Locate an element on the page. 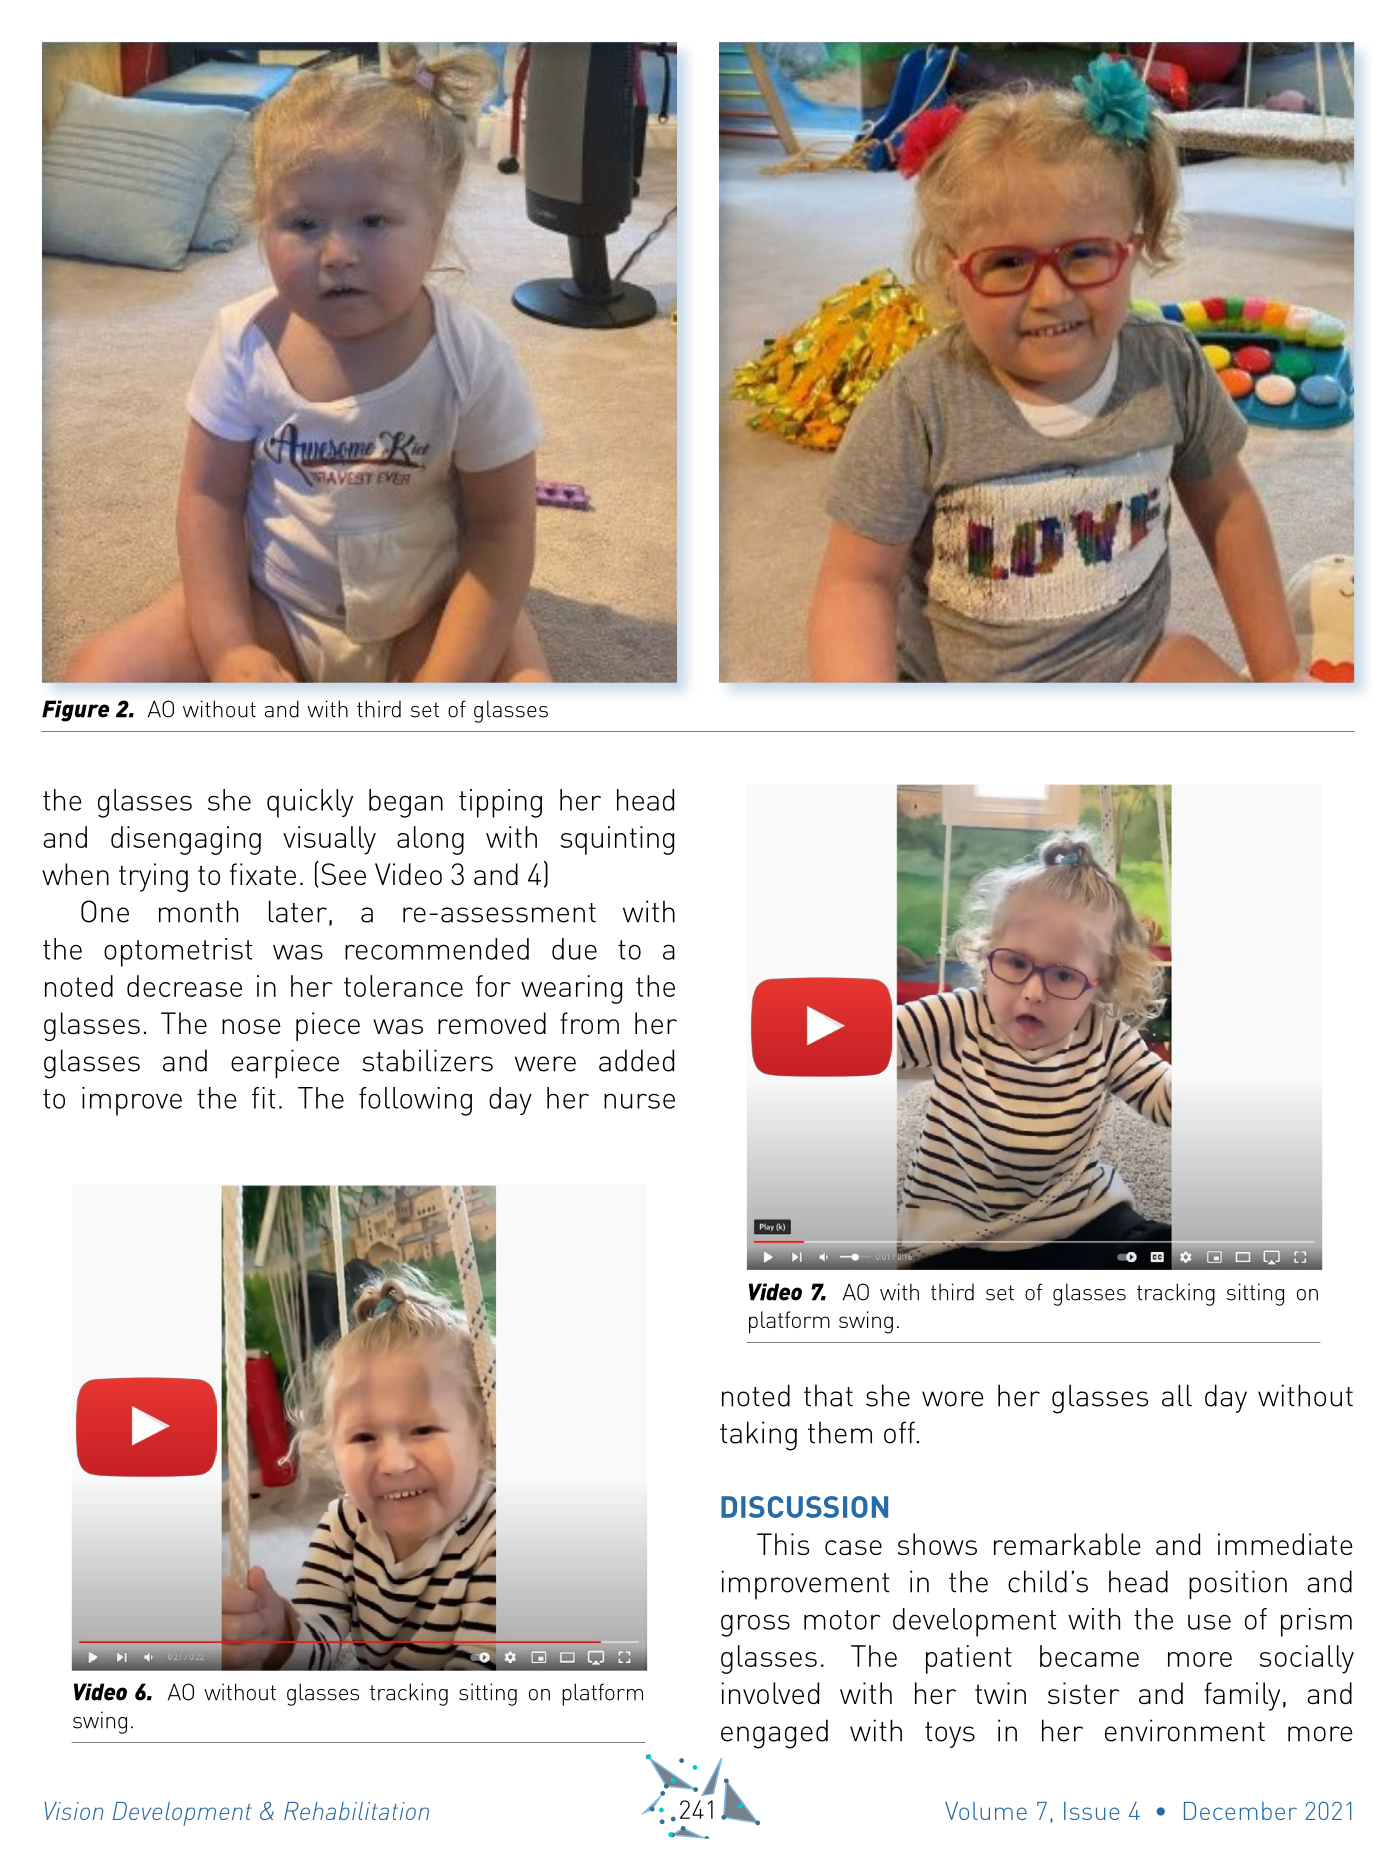 This image has height=1861, width=1396. off is located at coordinates (899, 1432).
